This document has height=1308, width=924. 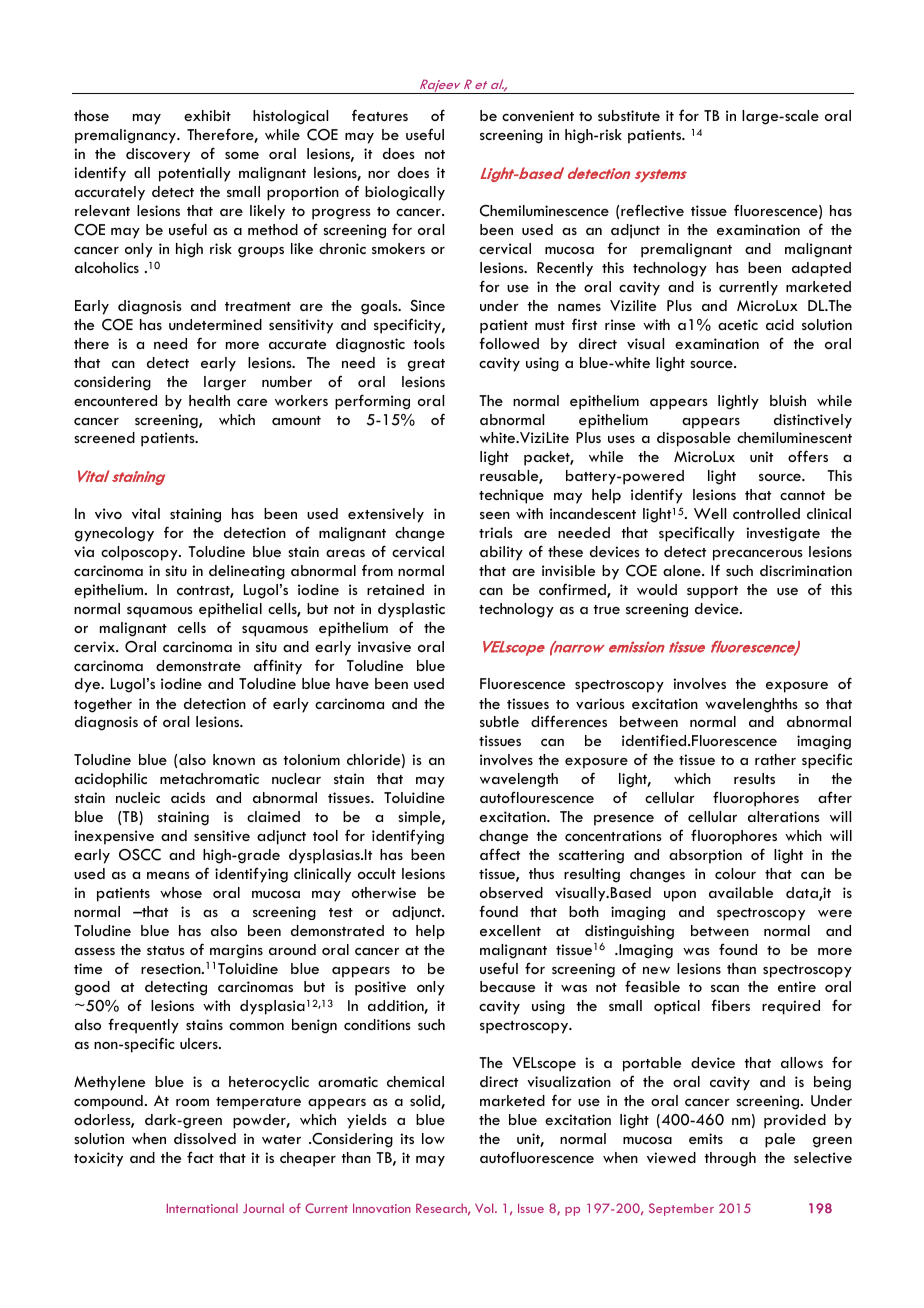 What do you see at coordinates (181, 892) in the document?
I see `whose` at bounding box center [181, 892].
